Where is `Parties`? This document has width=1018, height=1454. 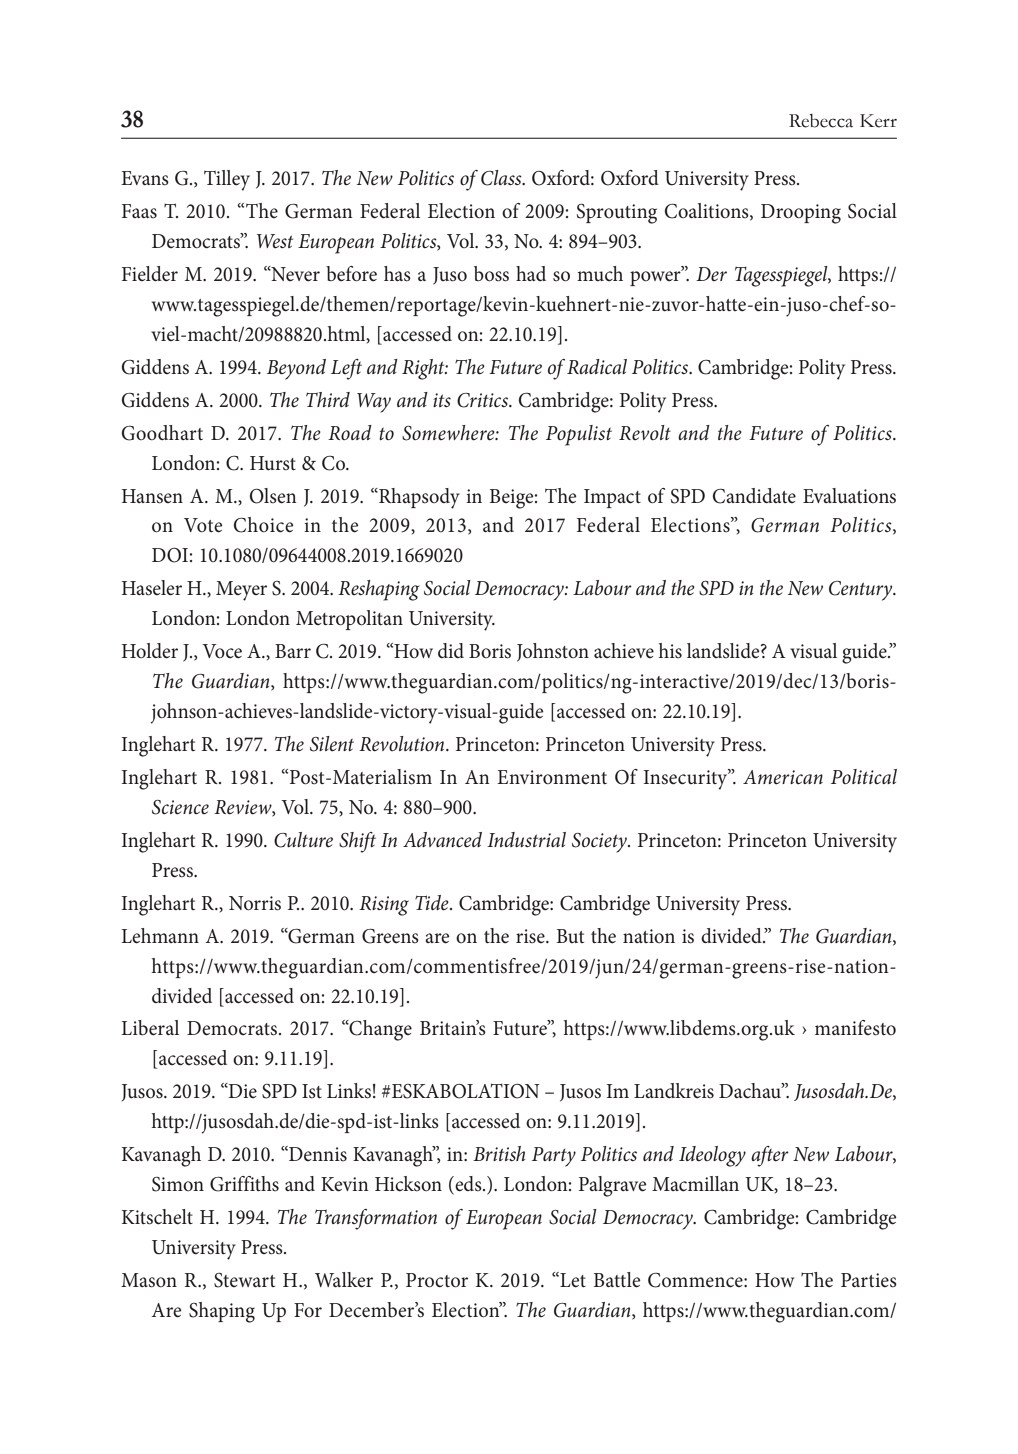
Parties is located at coordinates (869, 1280).
